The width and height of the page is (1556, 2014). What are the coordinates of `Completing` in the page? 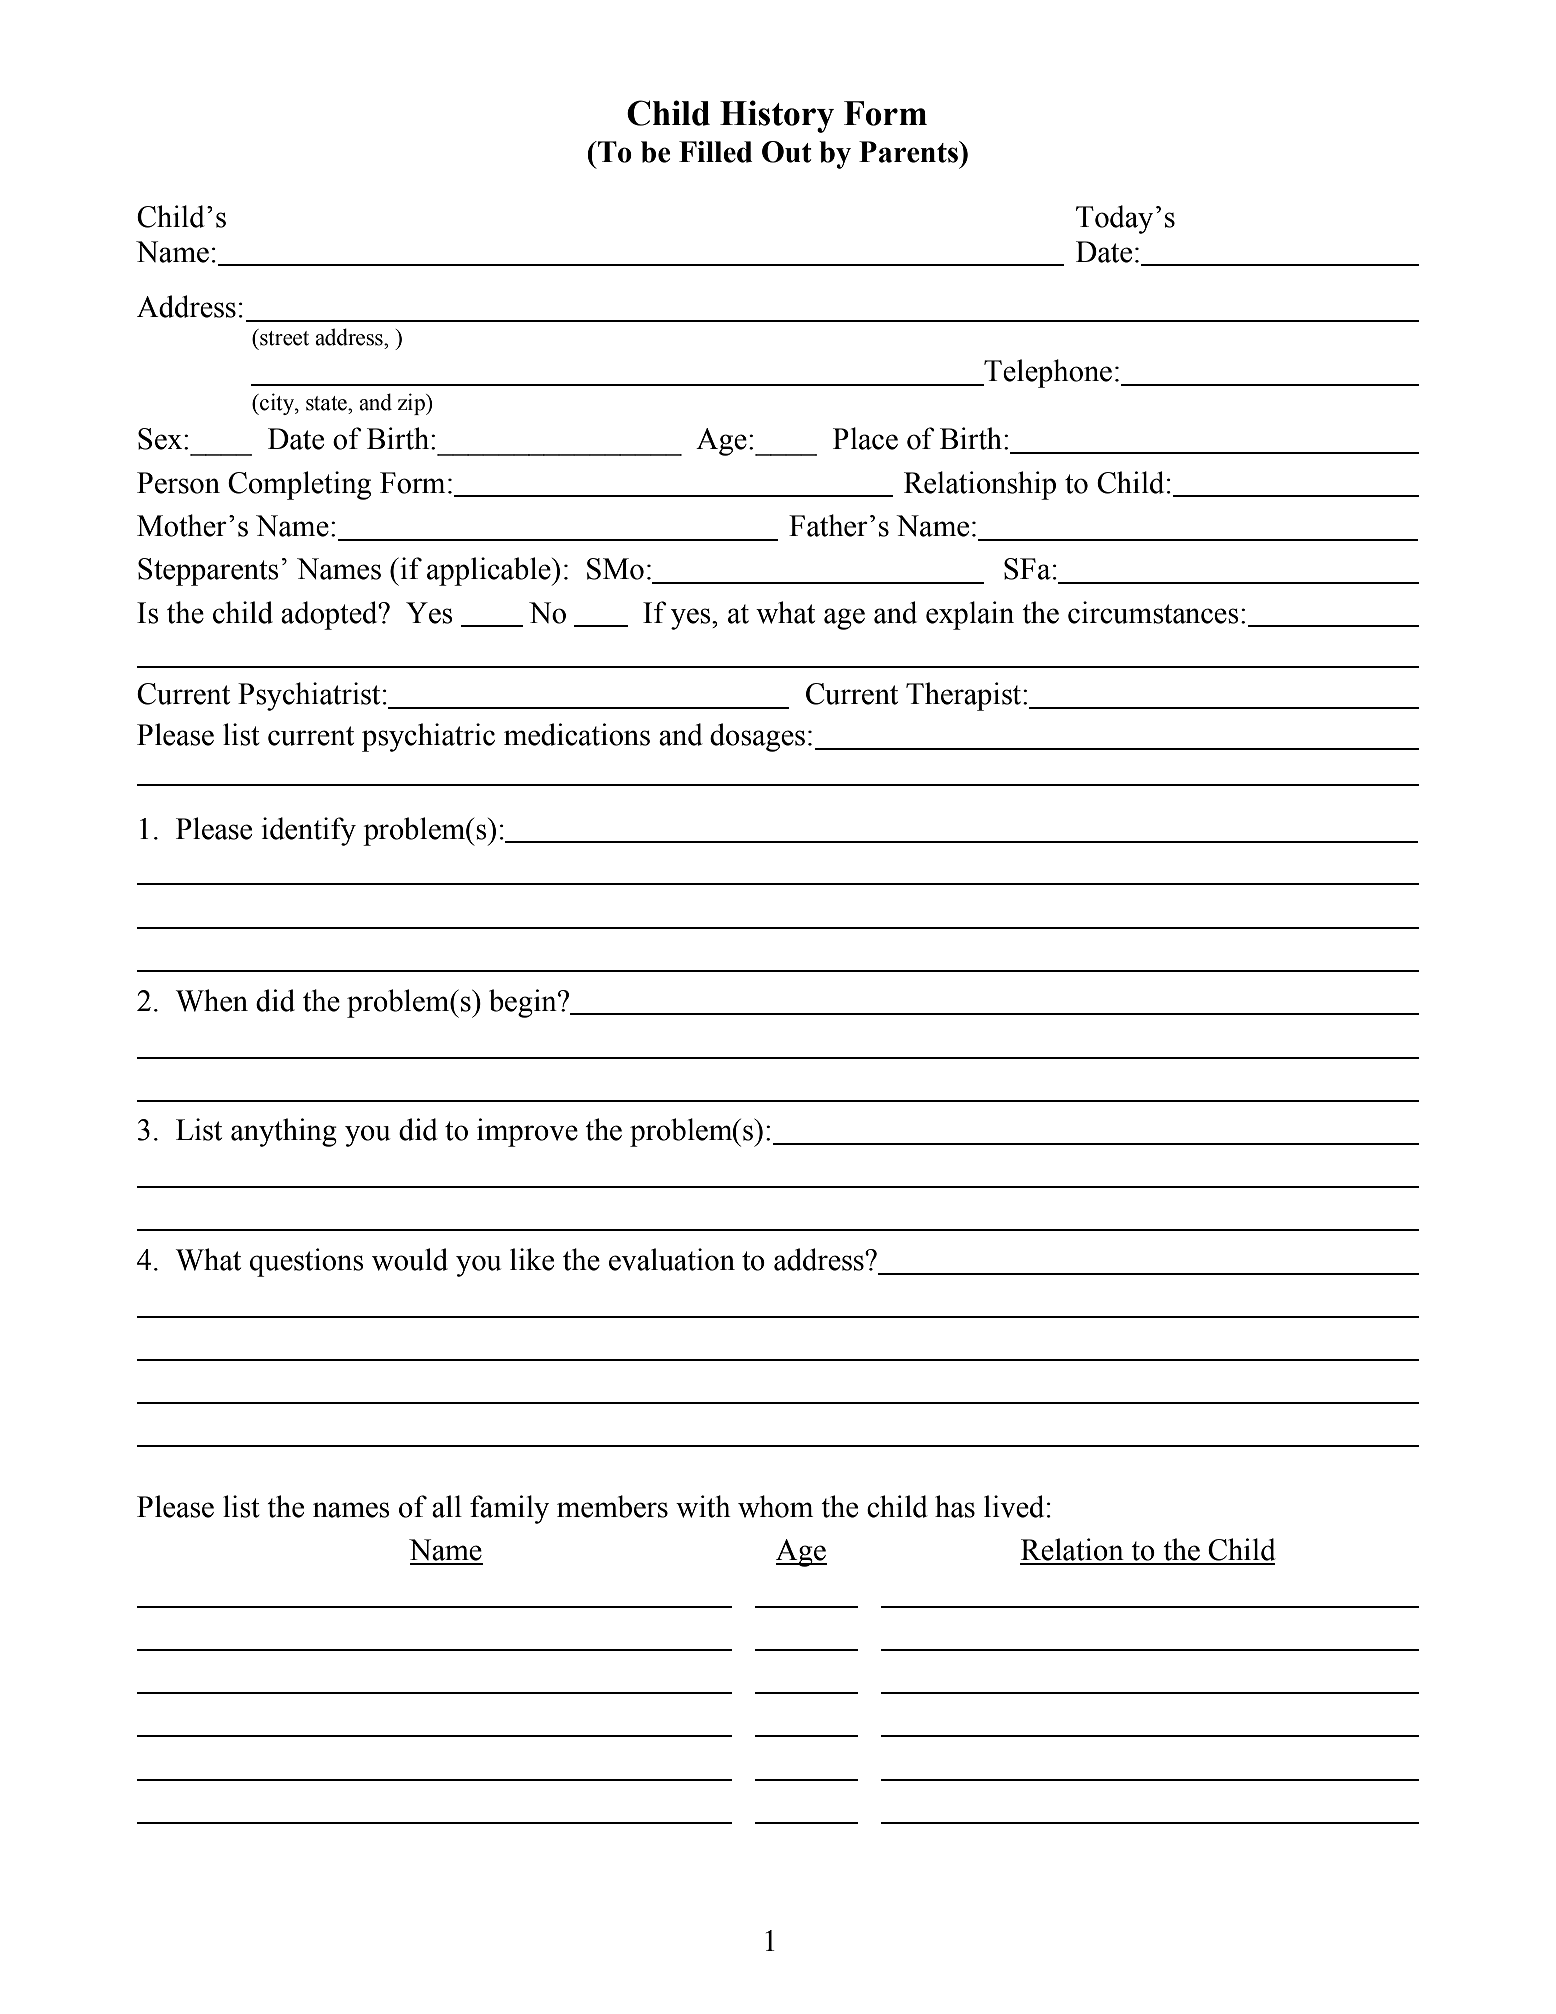 It's located at (299, 485).
